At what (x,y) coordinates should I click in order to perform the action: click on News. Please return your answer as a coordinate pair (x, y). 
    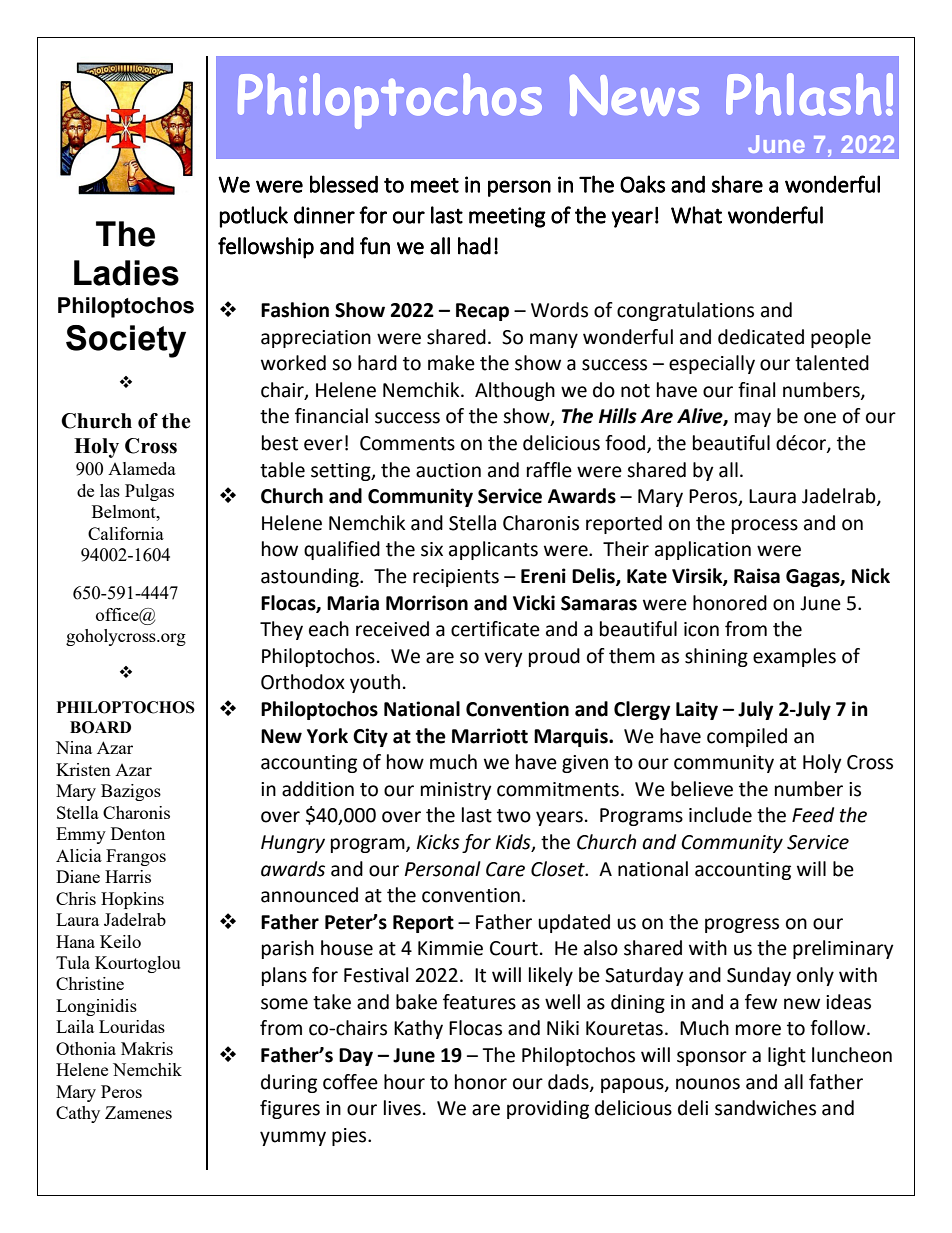
    Looking at the image, I should click on (634, 95).
